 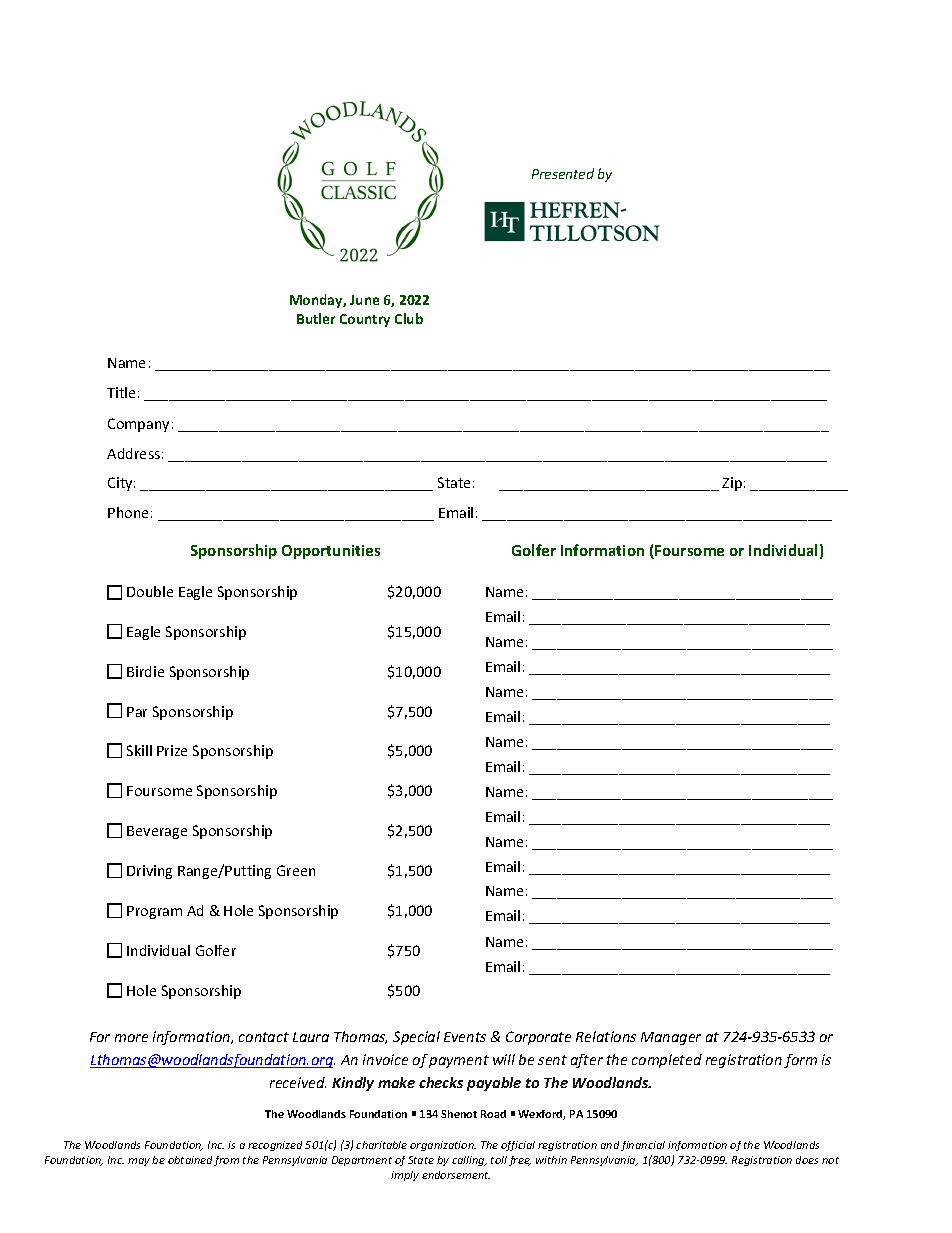 What do you see at coordinates (606, 1036) in the screenshot?
I see `Relations` at bounding box center [606, 1036].
